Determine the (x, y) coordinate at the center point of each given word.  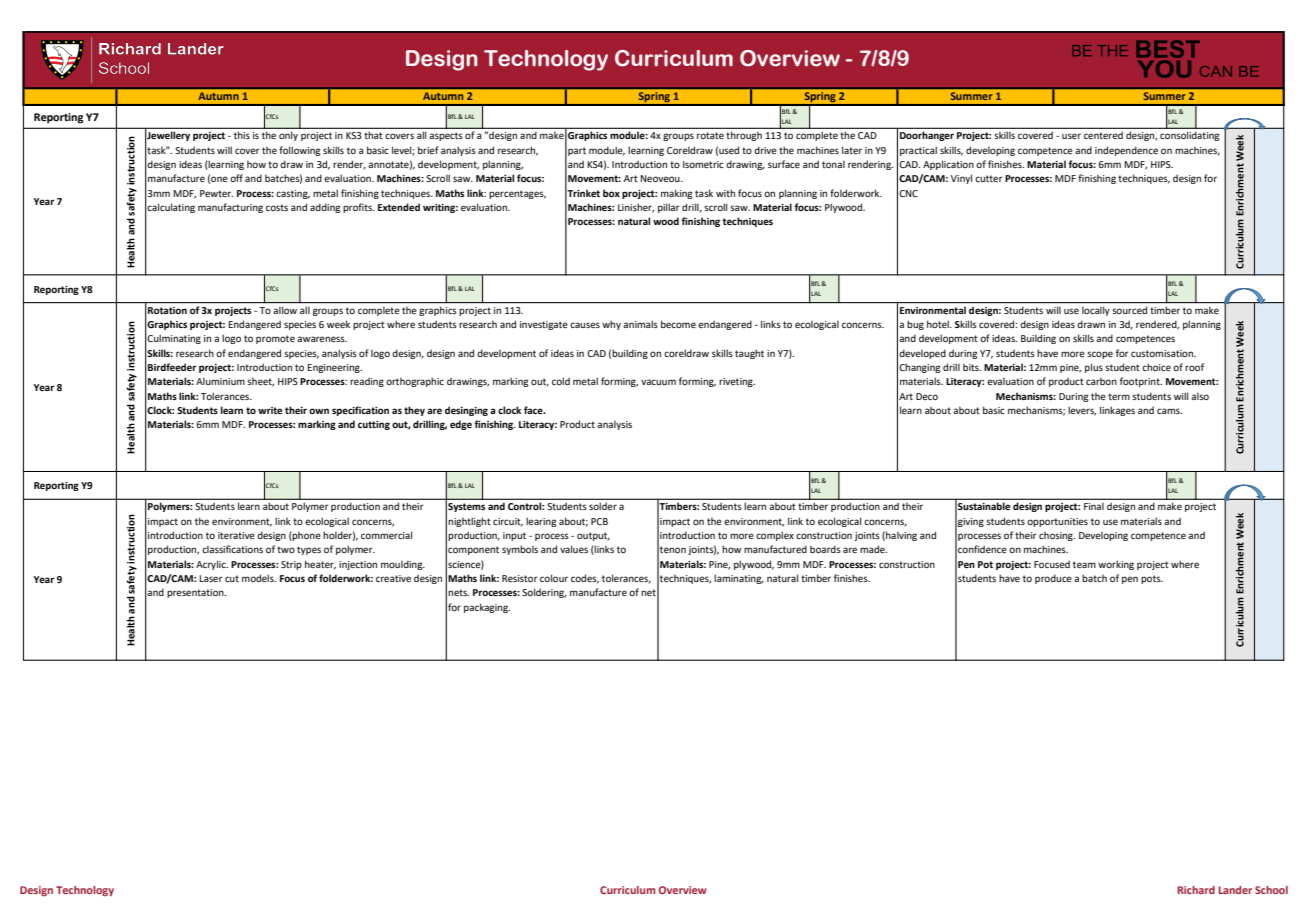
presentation (196, 593)
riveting (737, 382)
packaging (487, 608)
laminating (739, 579)
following (300, 151)
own (319, 411)
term (1119, 396)
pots (1152, 579)
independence (1126, 151)
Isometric (703, 164)
